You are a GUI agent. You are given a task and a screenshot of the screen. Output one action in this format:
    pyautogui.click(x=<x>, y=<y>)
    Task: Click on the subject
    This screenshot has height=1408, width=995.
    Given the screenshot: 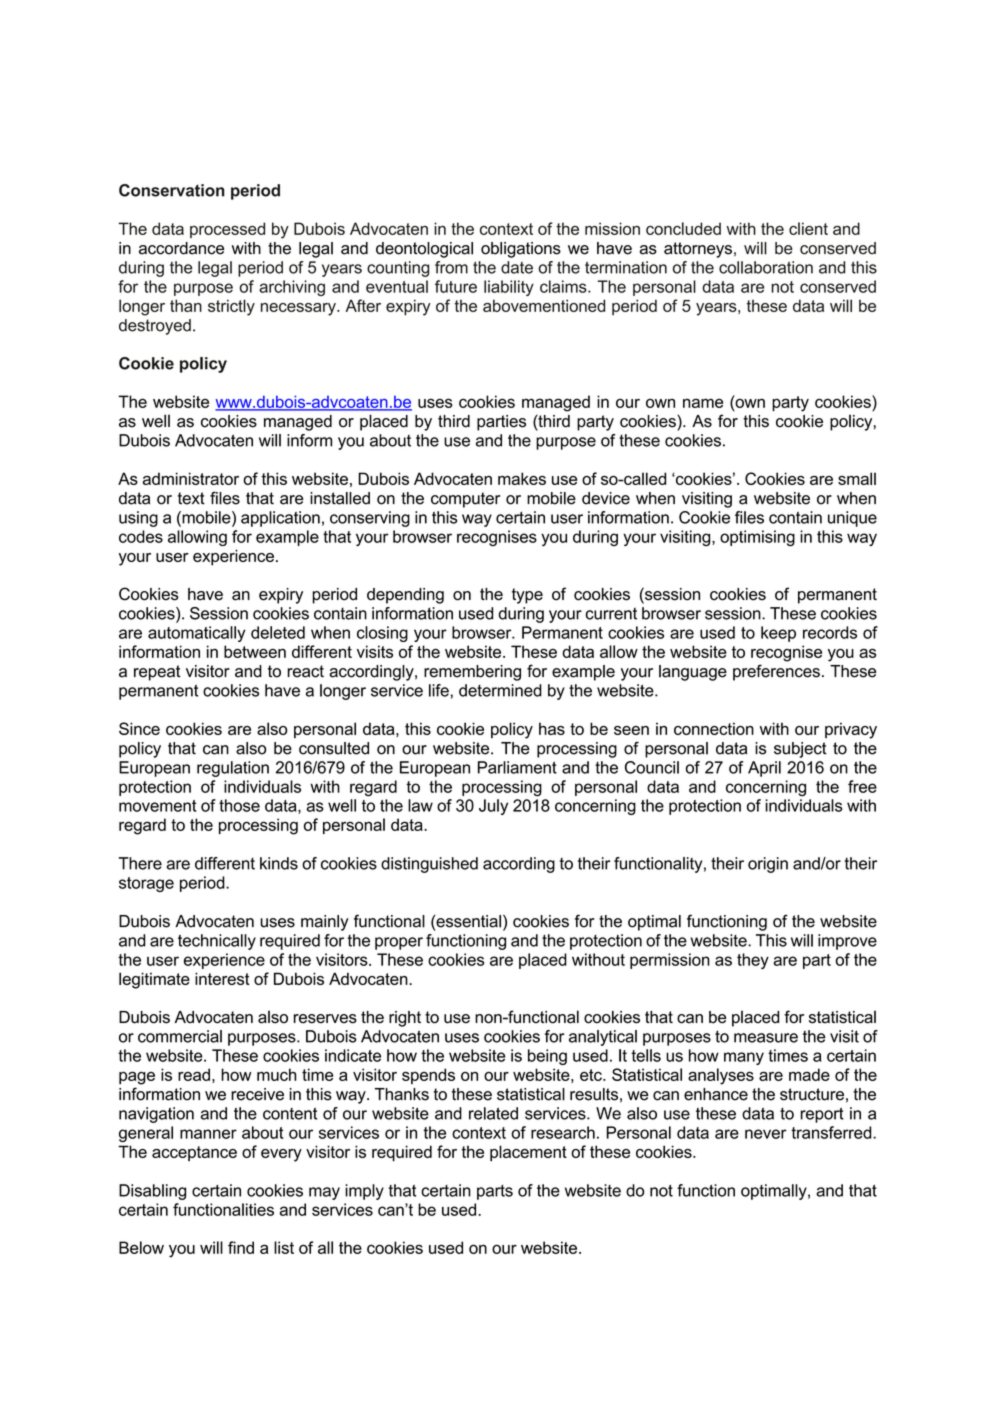 What is the action you would take?
    pyautogui.click(x=800, y=750)
